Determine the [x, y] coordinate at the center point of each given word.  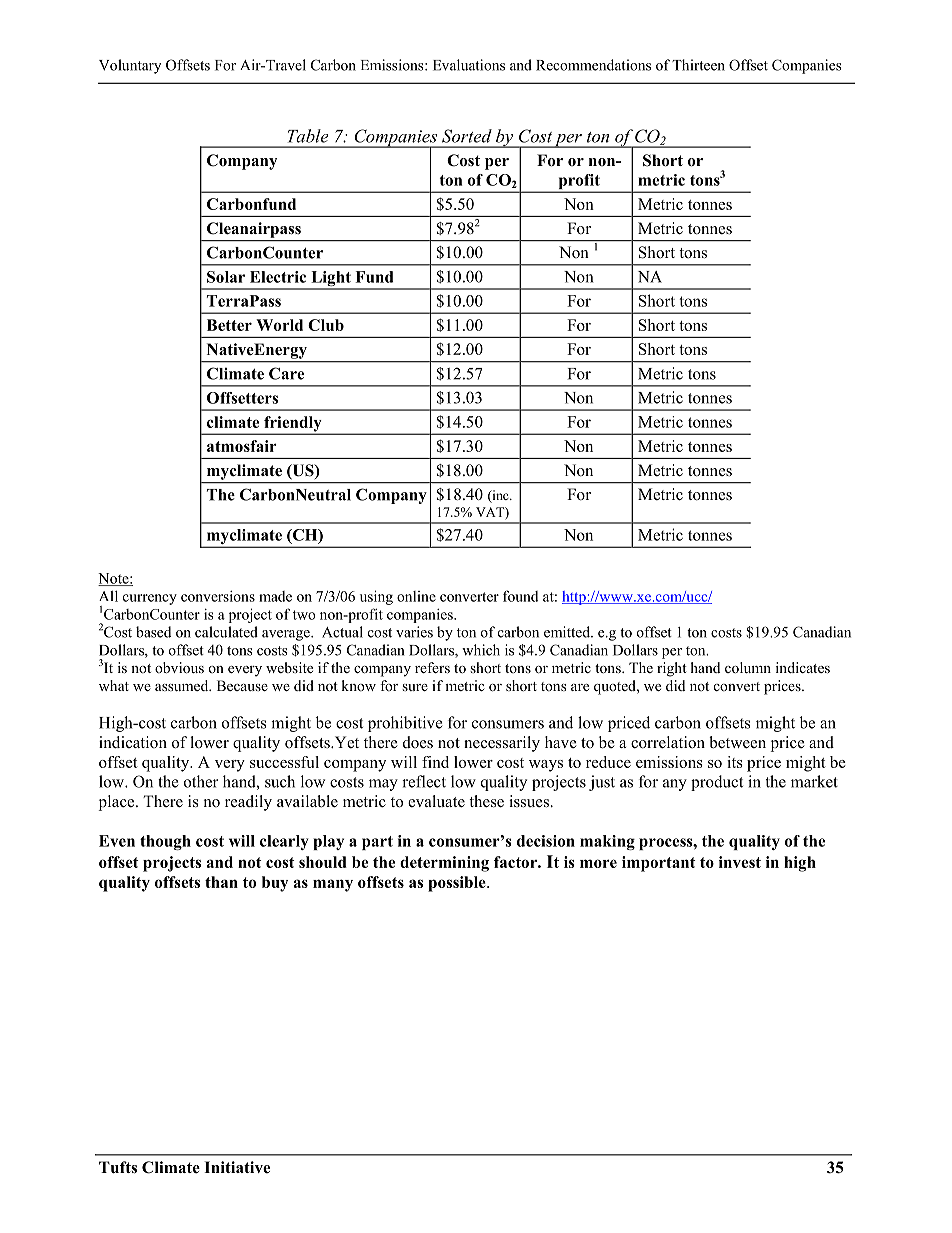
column [748, 667]
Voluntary [130, 66]
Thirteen [698, 65]
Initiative [237, 1167]
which [481, 650]
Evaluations [469, 65]
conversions [218, 596]
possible [458, 884]
